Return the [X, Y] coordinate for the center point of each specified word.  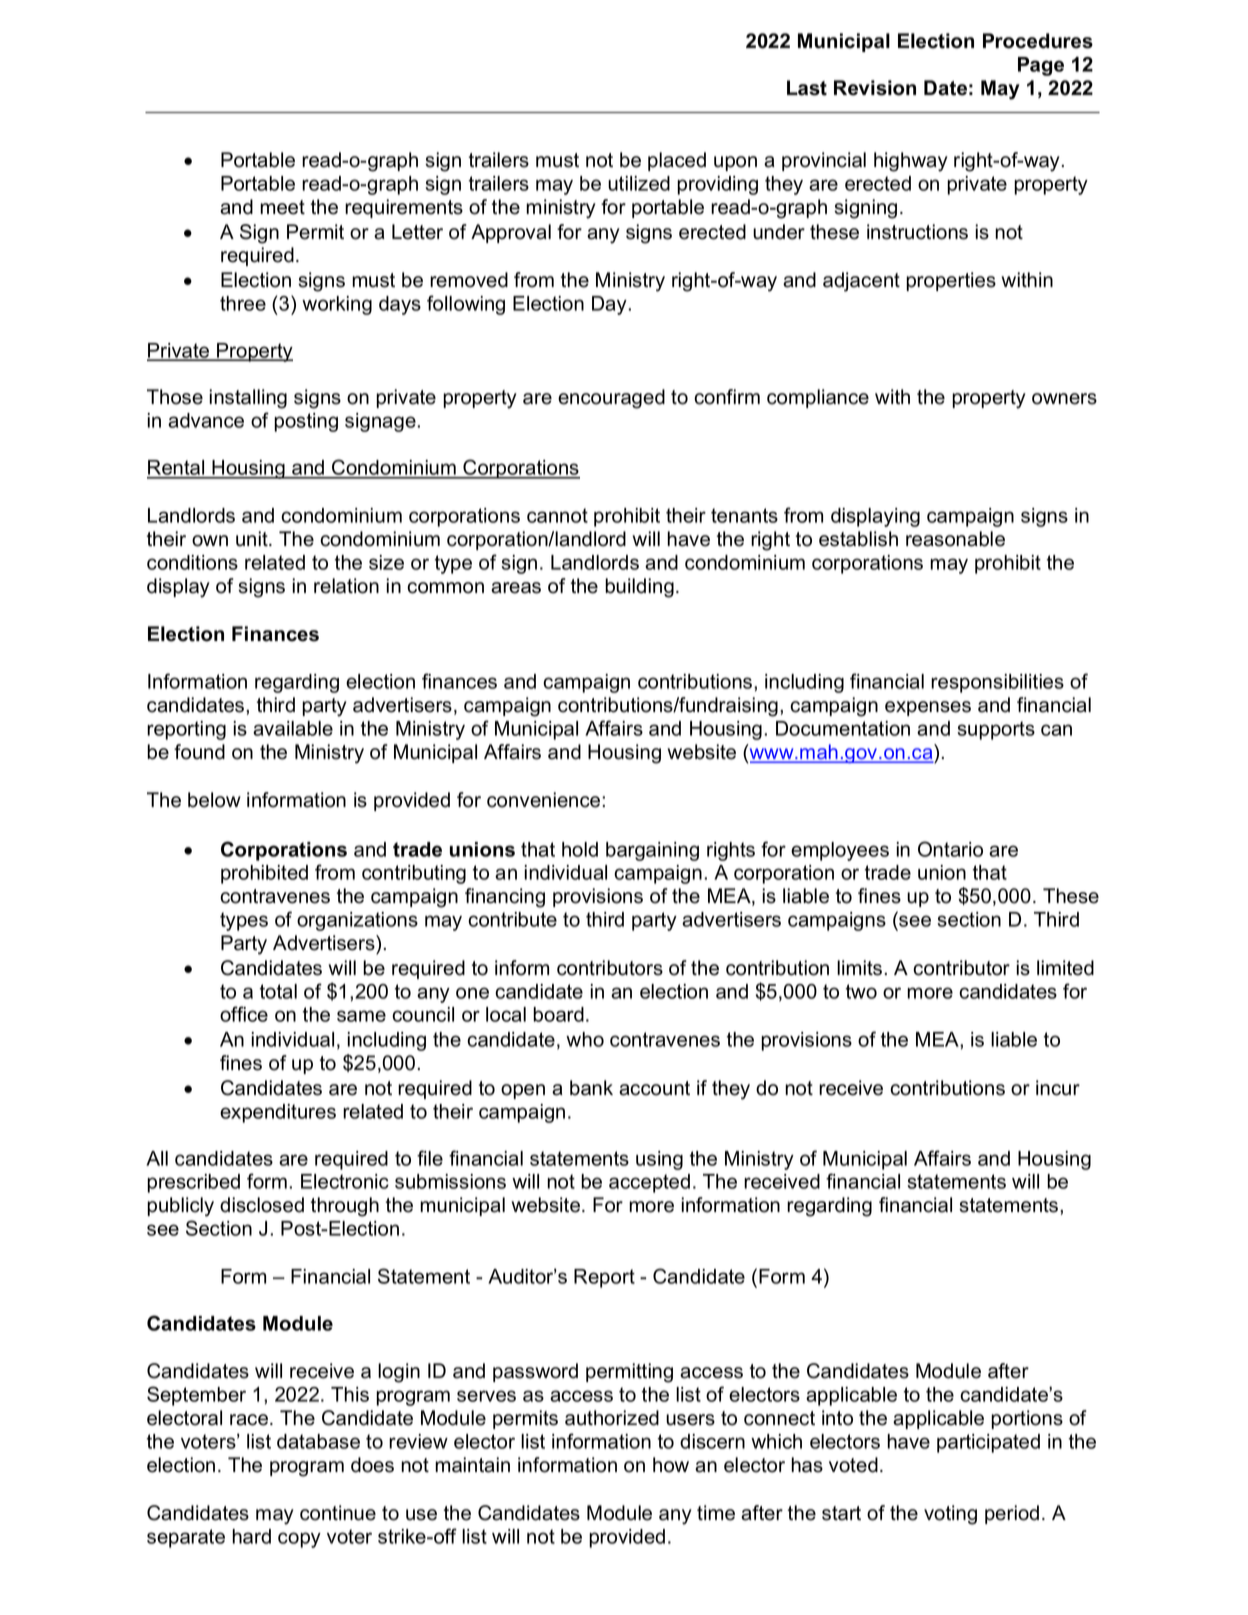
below [214, 800]
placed [677, 161]
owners [1064, 399]
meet [282, 207]
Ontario [950, 849]
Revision [875, 88]
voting [950, 1515]
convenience [545, 800]
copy [299, 1540]
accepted [649, 1183]
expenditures [278, 1113]
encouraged [611, 399]
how [671, 1465]
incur [1058, 1088]
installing [248, 399]
